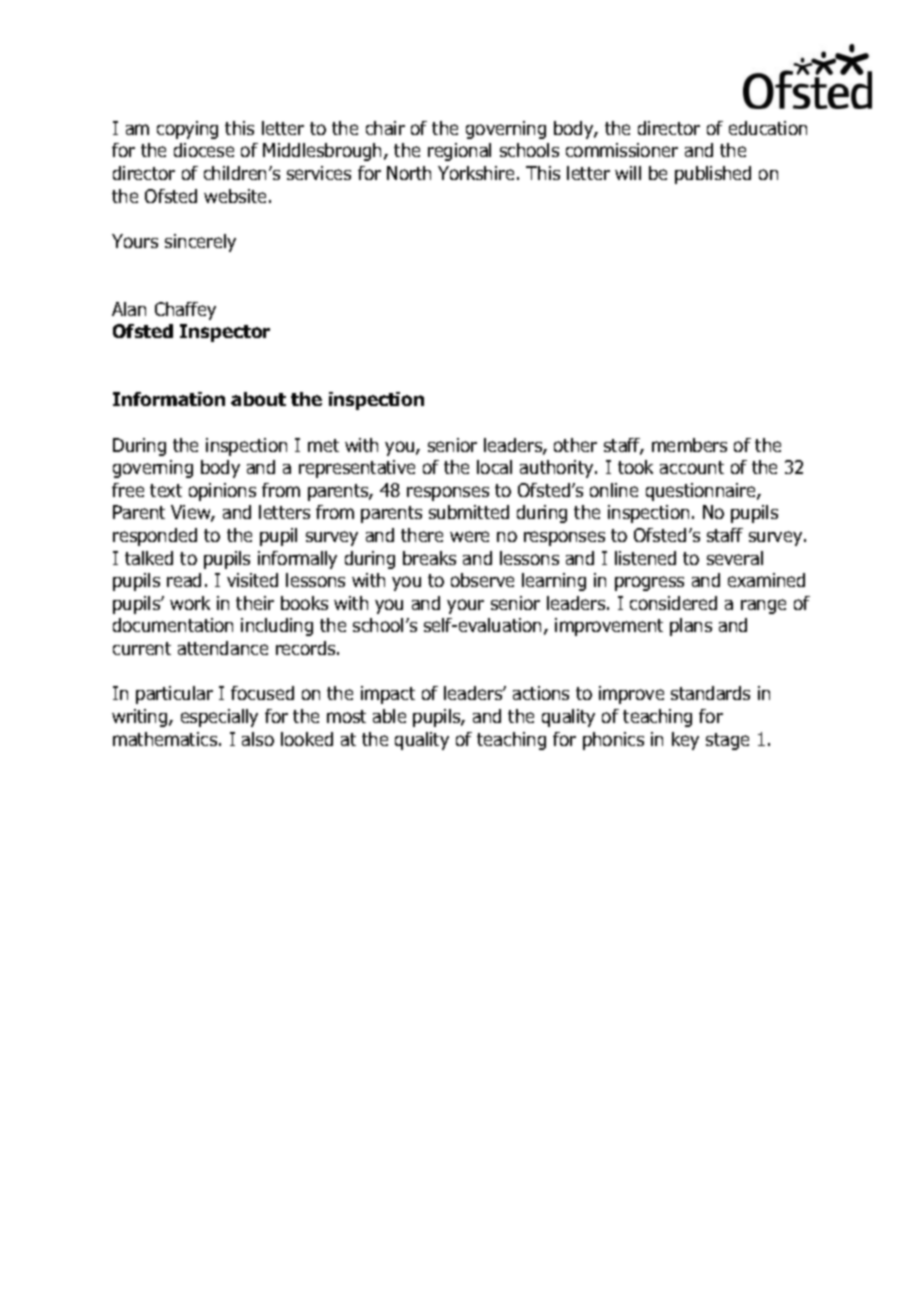 Image resolution: width=924 pixels, height=1310 pixels. I want to click on members, so click(689, 445).
